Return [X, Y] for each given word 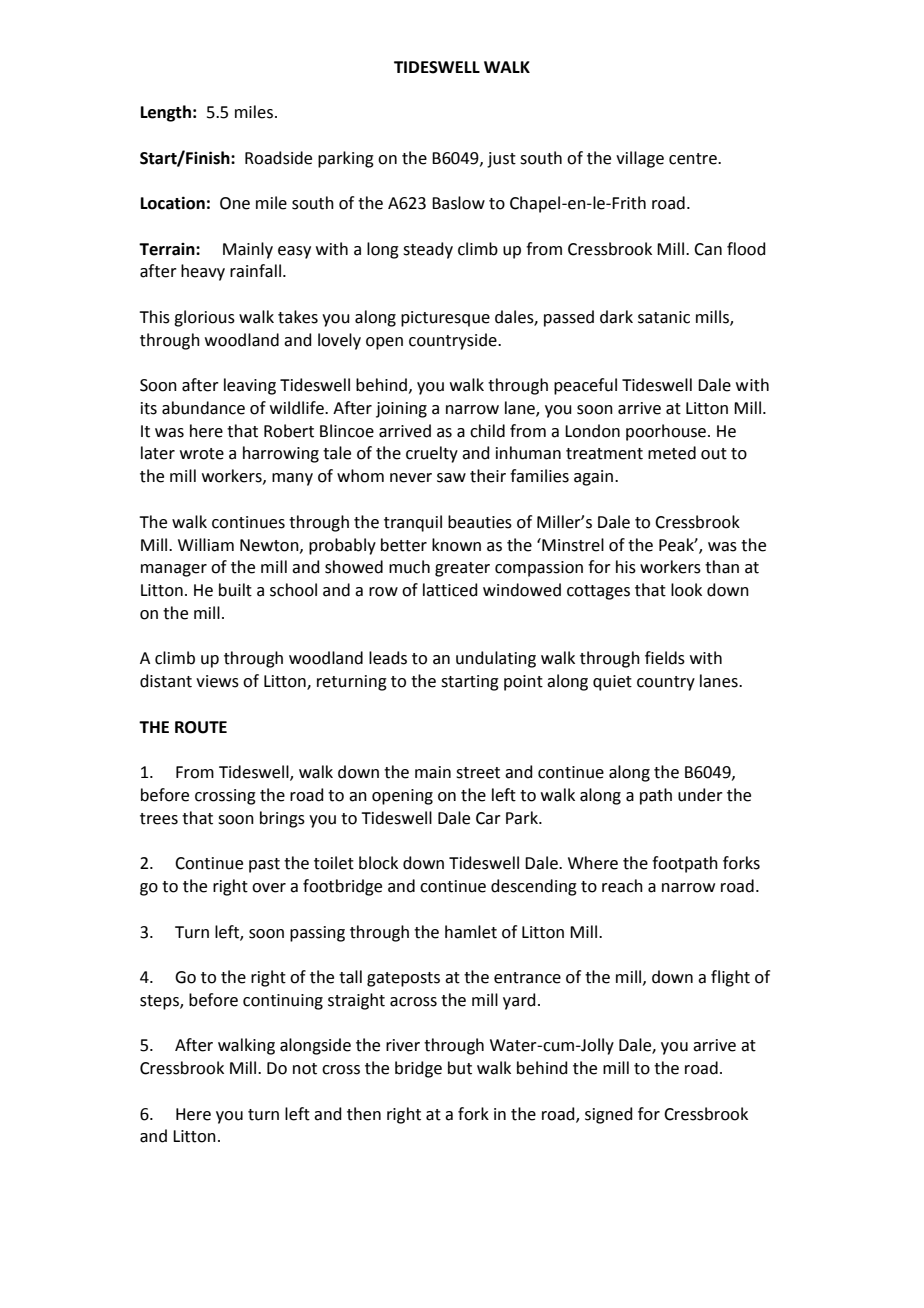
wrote [202, 454]
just [501, 160]
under [700, 795]
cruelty [432, 454]
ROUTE [201, 727]
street [478, 773]
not [305, 1069]
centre [694, 159]
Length [166, 113]
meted [672, 453]
